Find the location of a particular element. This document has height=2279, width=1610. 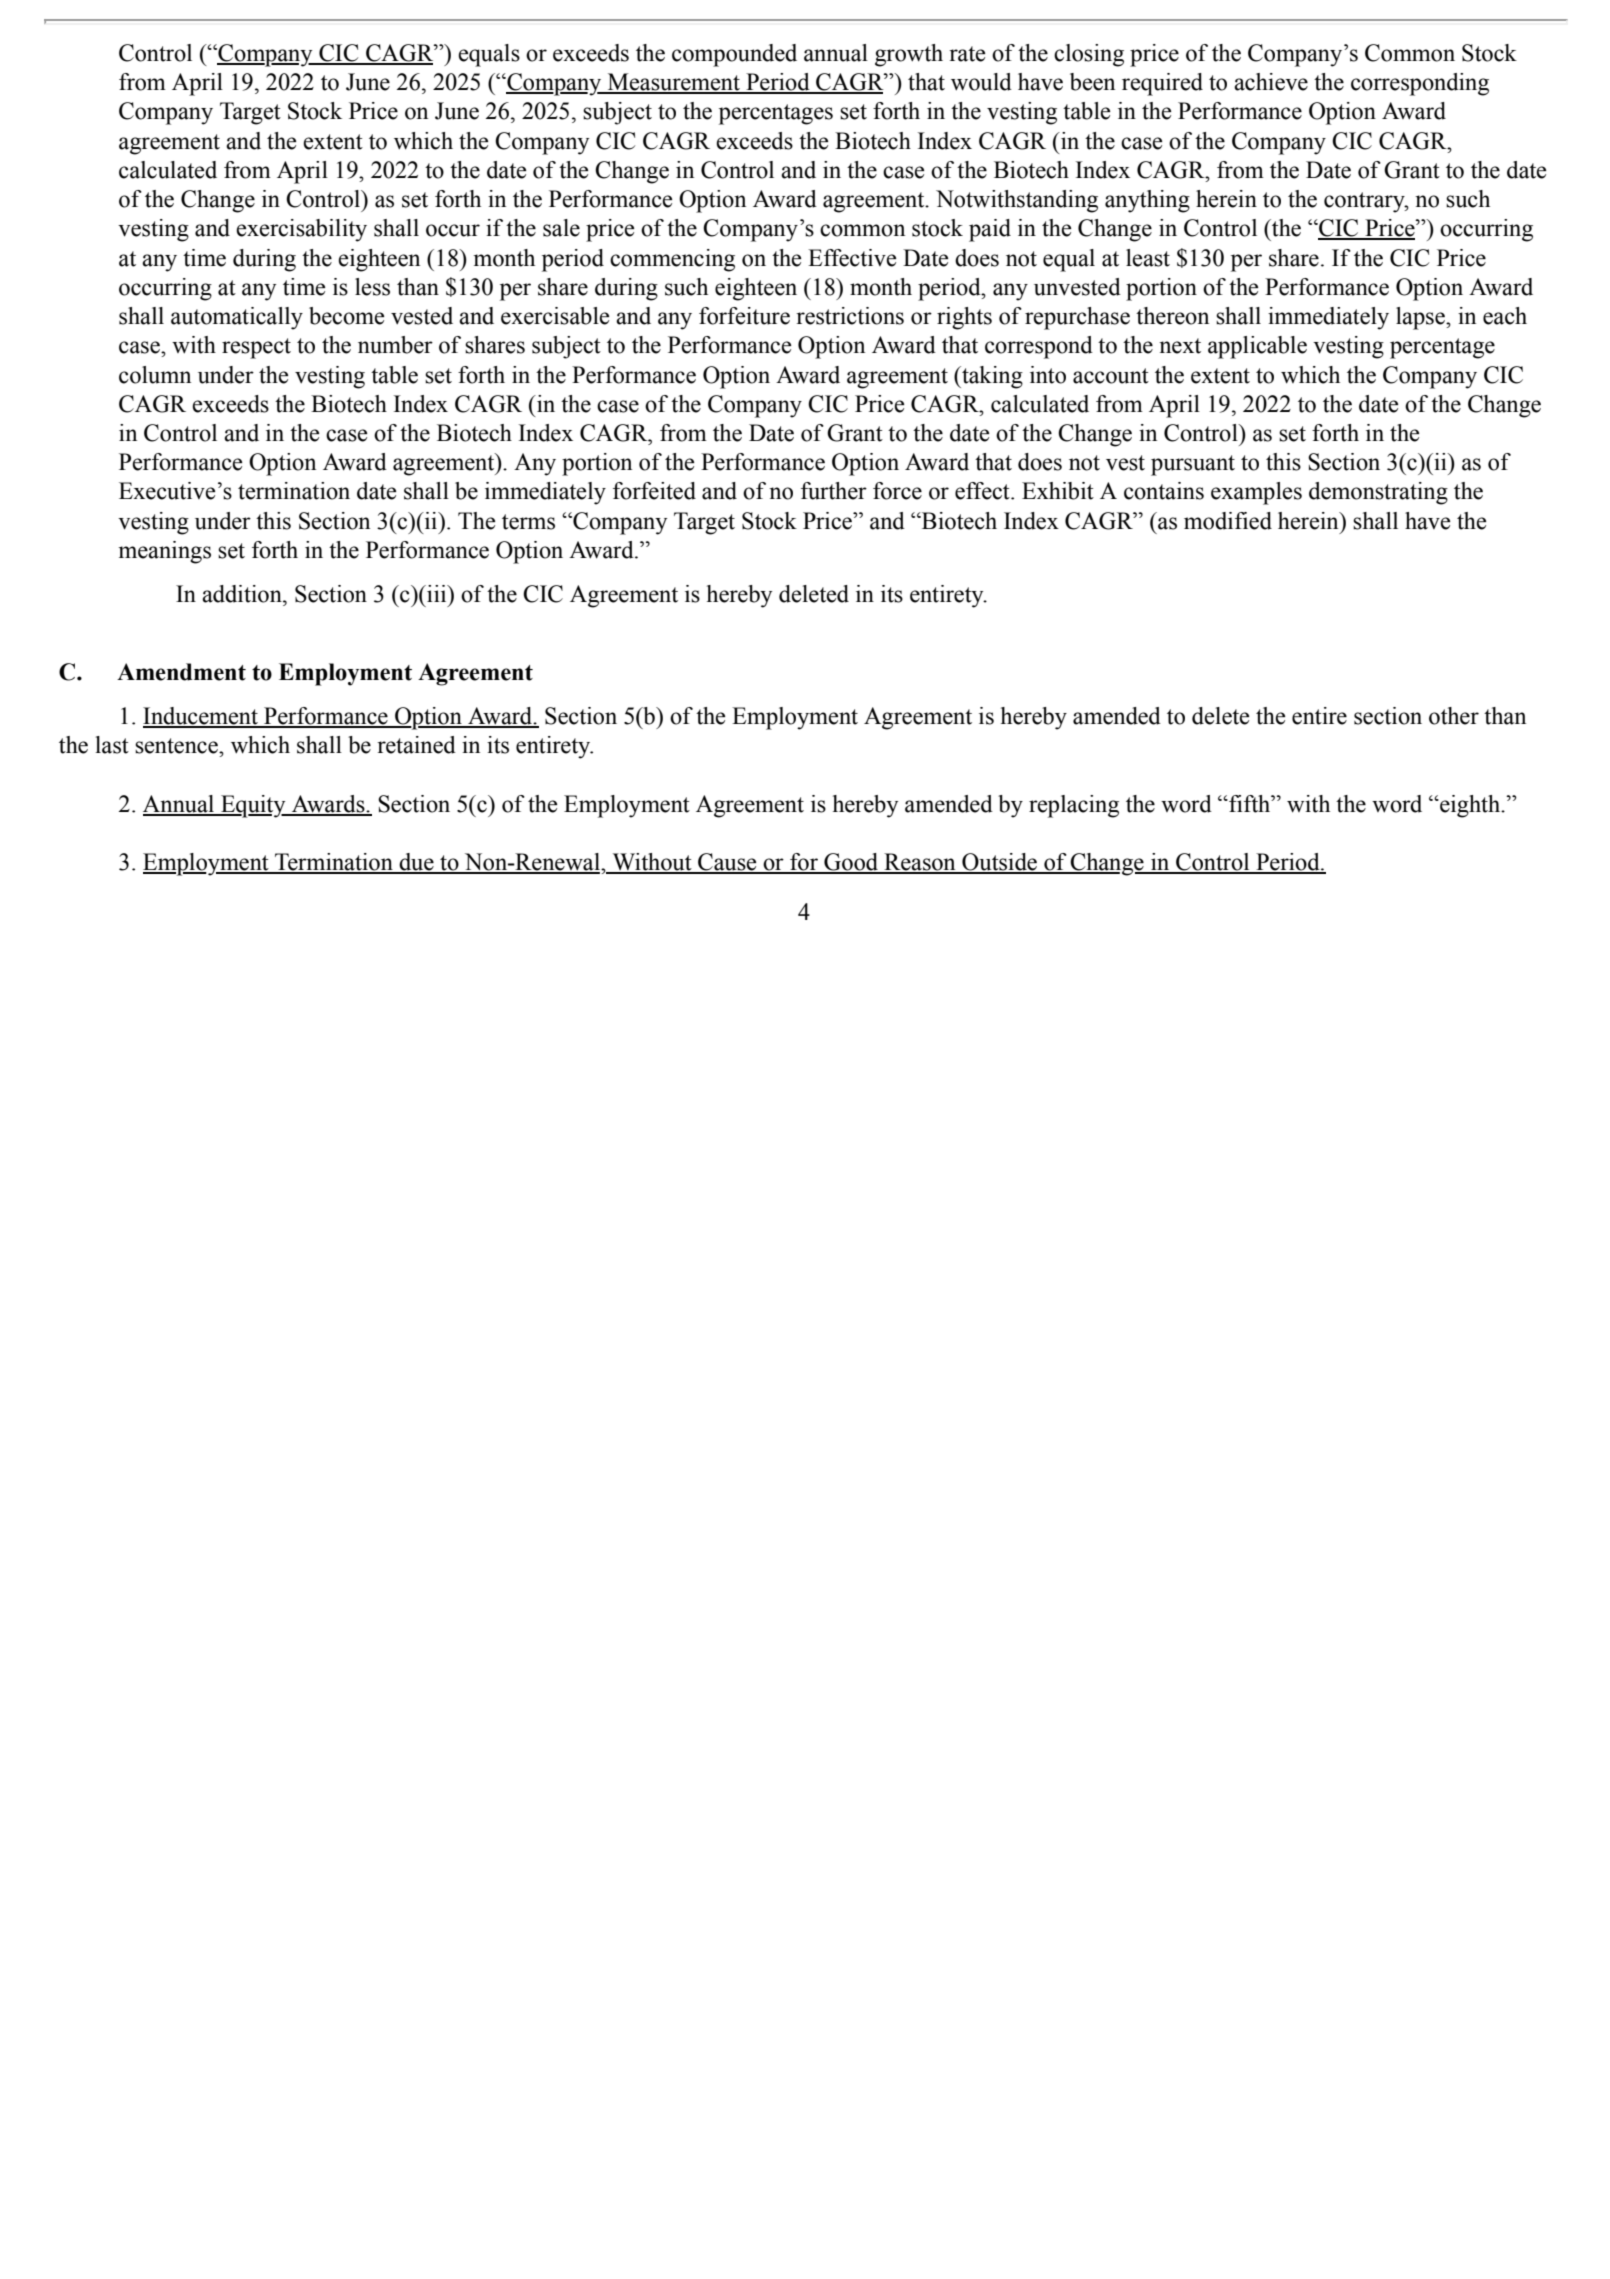

modified is located at coordinates (1228, 521).
